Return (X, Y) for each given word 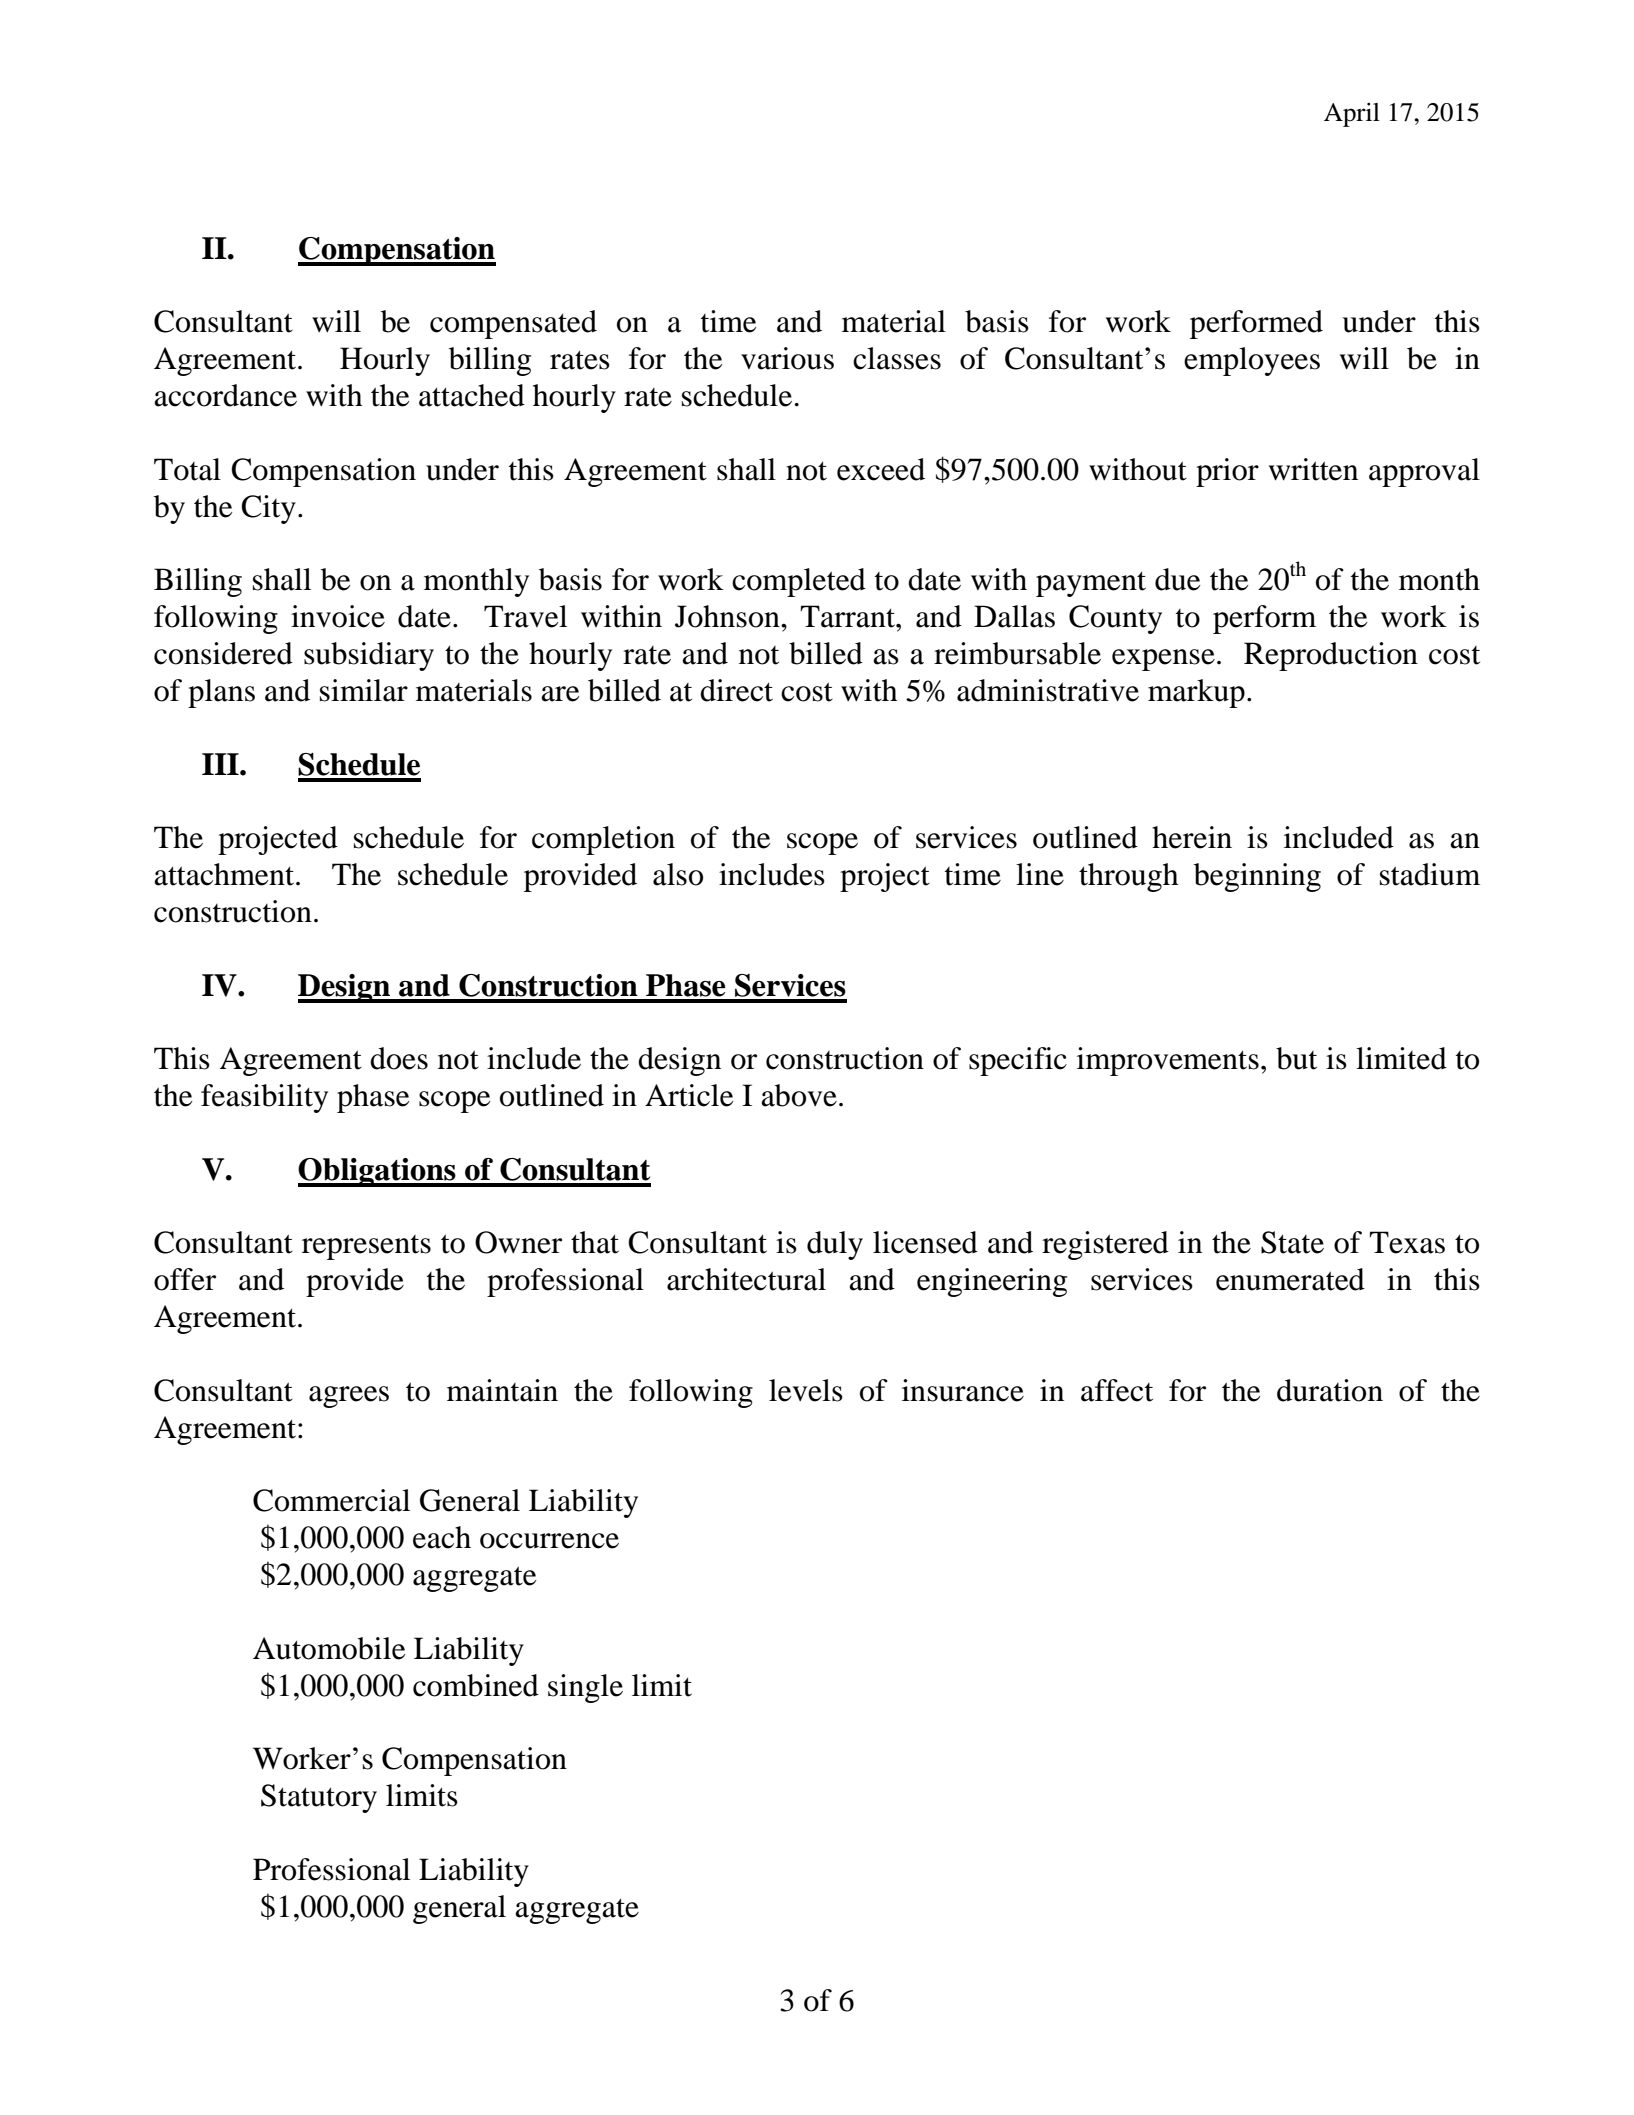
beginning (1257, 877)
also (678, 874)
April (1352, 114)
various (787, 358)
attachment (225, 874)
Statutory (319, 1798)
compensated (513, 324)
